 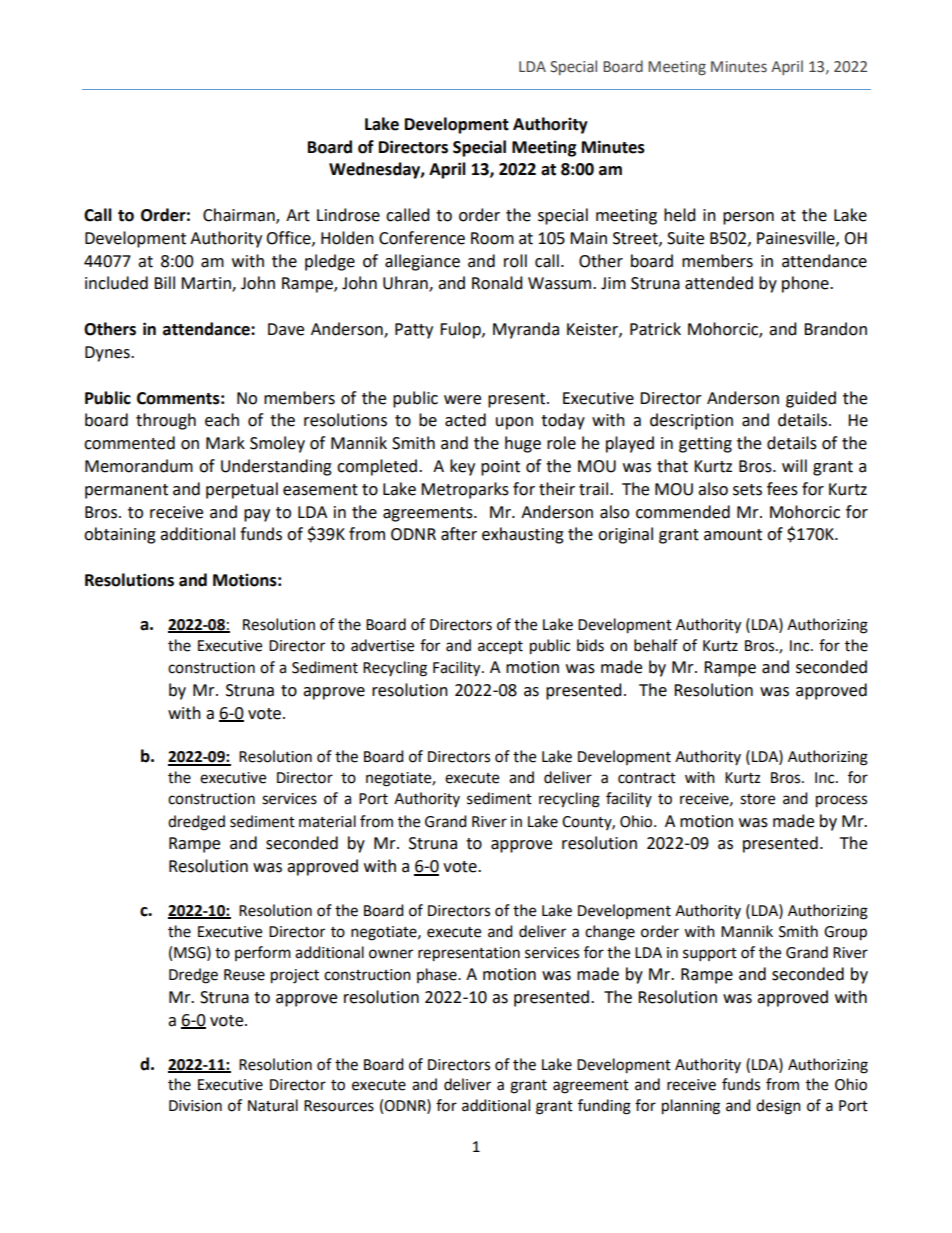 I want to click on Chairman, so click(x=240, y=216).
